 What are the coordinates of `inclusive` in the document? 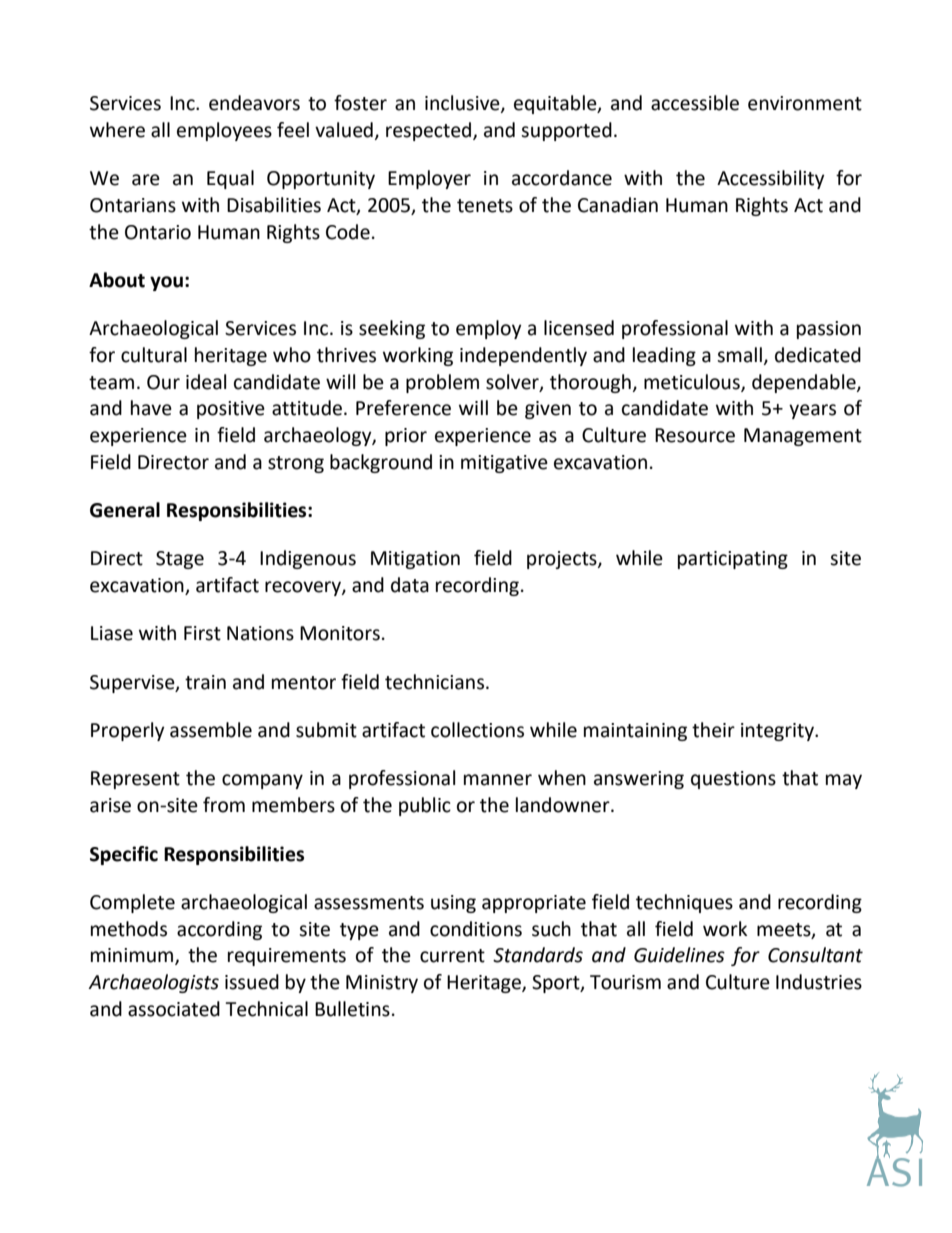 It's located at (463, 104).
